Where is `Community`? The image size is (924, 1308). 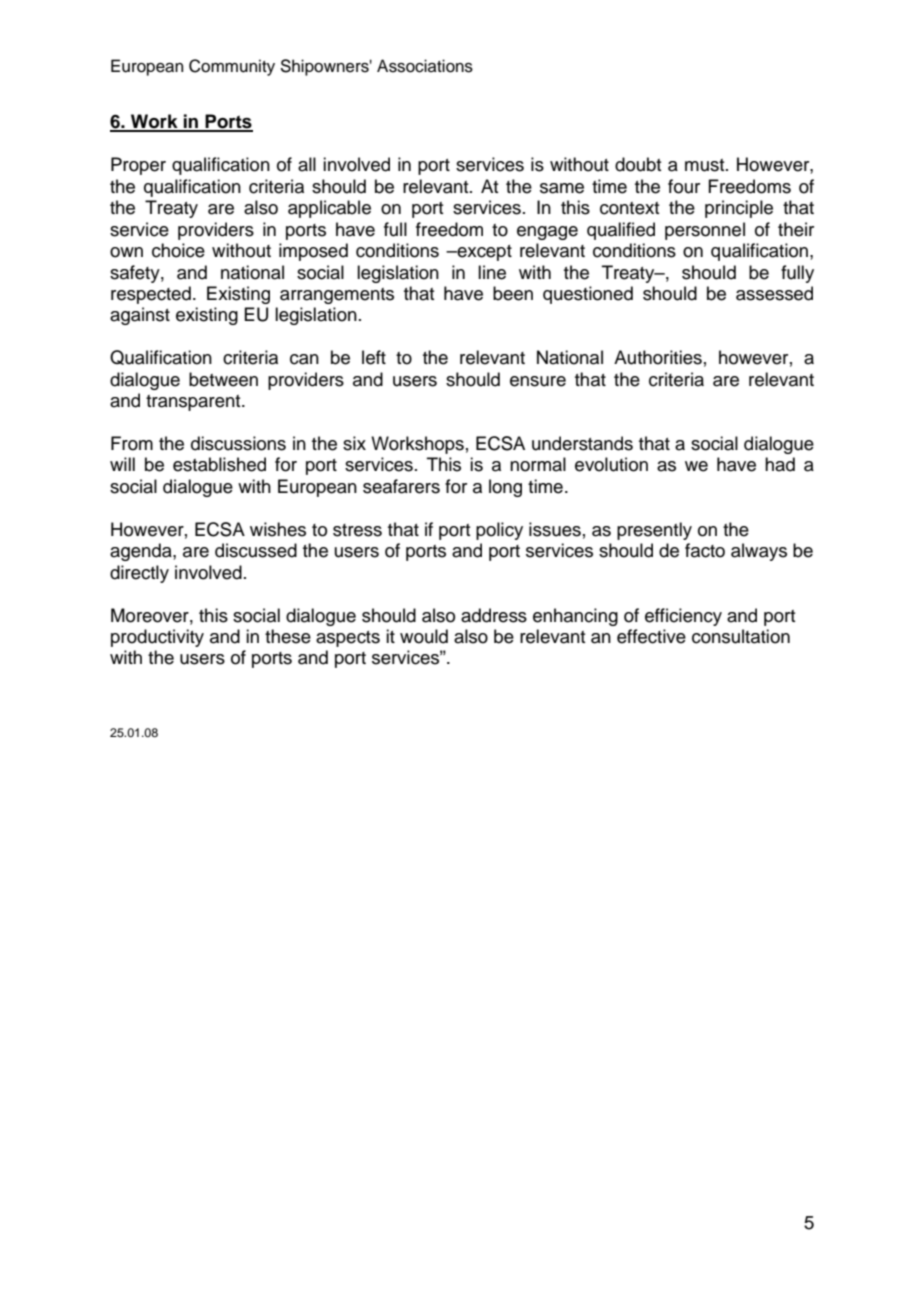
Community is located at coordinates (232, 67).
